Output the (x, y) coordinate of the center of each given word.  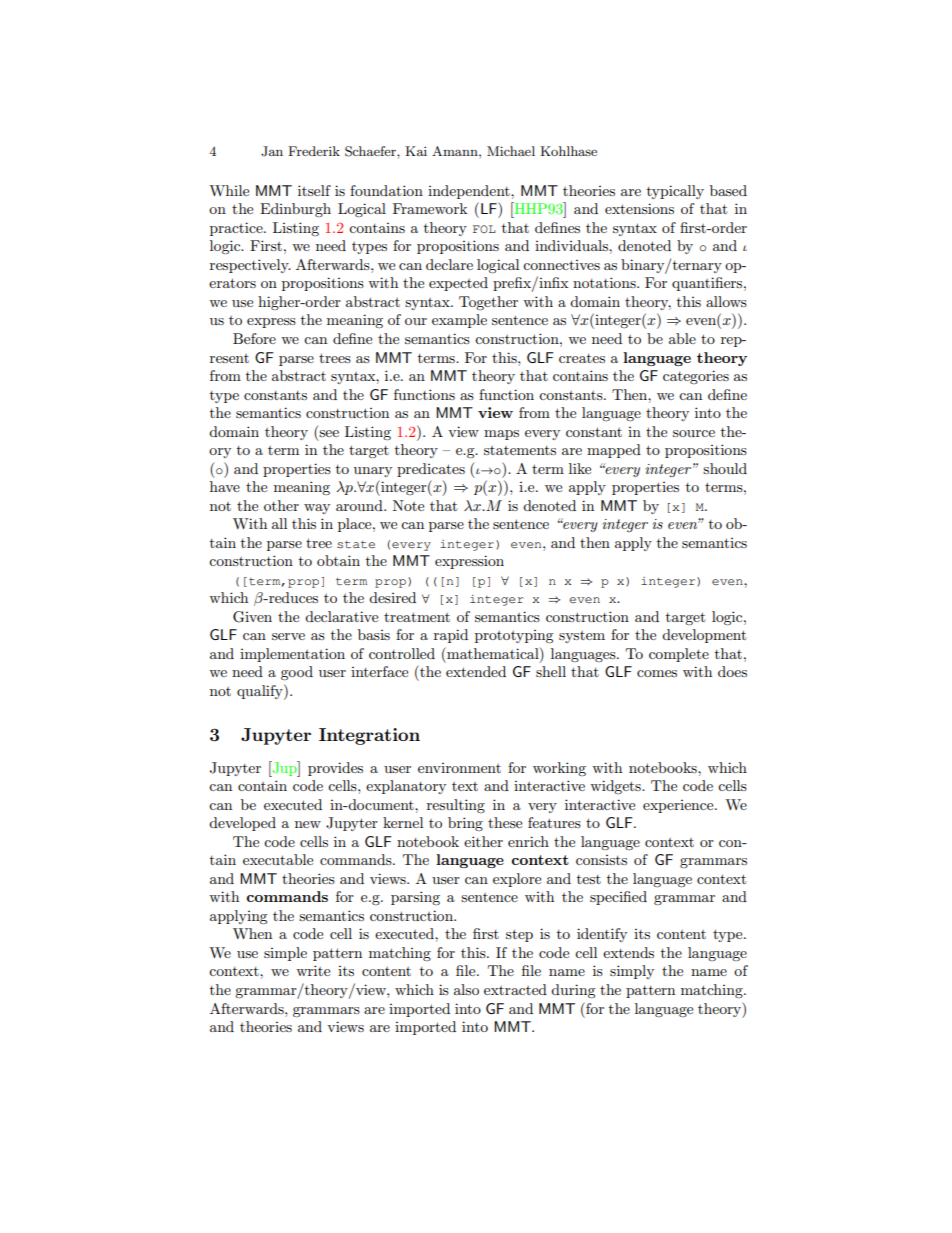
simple (285, 954)
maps (501, 435)
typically (675, 192)
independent (470, 192)
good (297, 673)
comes (657, 673)
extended (476, 671)
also (466, 989)
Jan (272, 151)
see (329, 433)
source (694, 433)
